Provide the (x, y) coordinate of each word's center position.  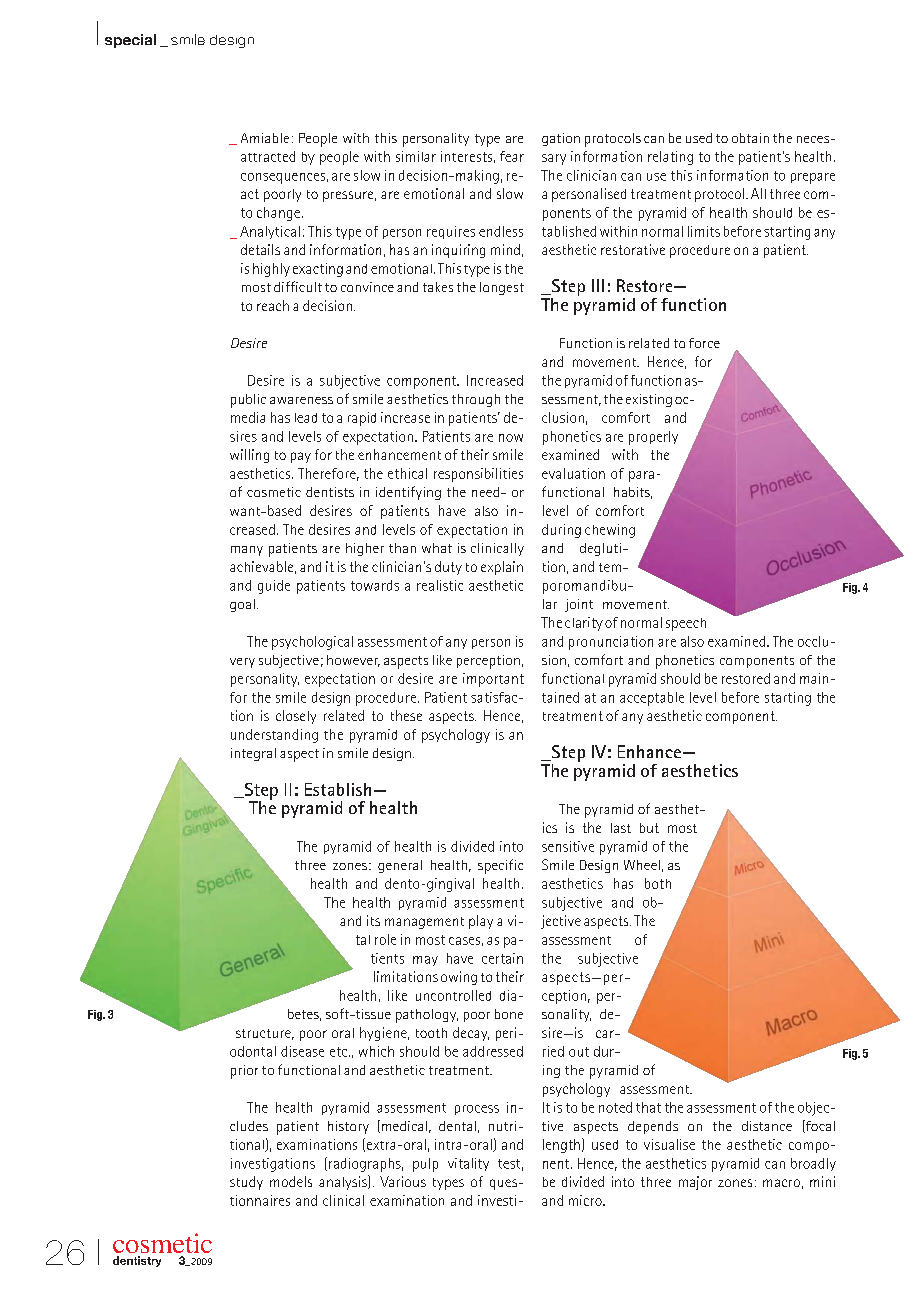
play (481, 922)
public (248, 401)
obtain (750, 138)
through (476, 400)
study (246, 1183)
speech (686, 624)
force (704, 343)
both (658, 883)
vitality (468, 1164)
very (242, 663)
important (493, 680)
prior (244, 1072)
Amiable (265, 138)
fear (512, 156)
